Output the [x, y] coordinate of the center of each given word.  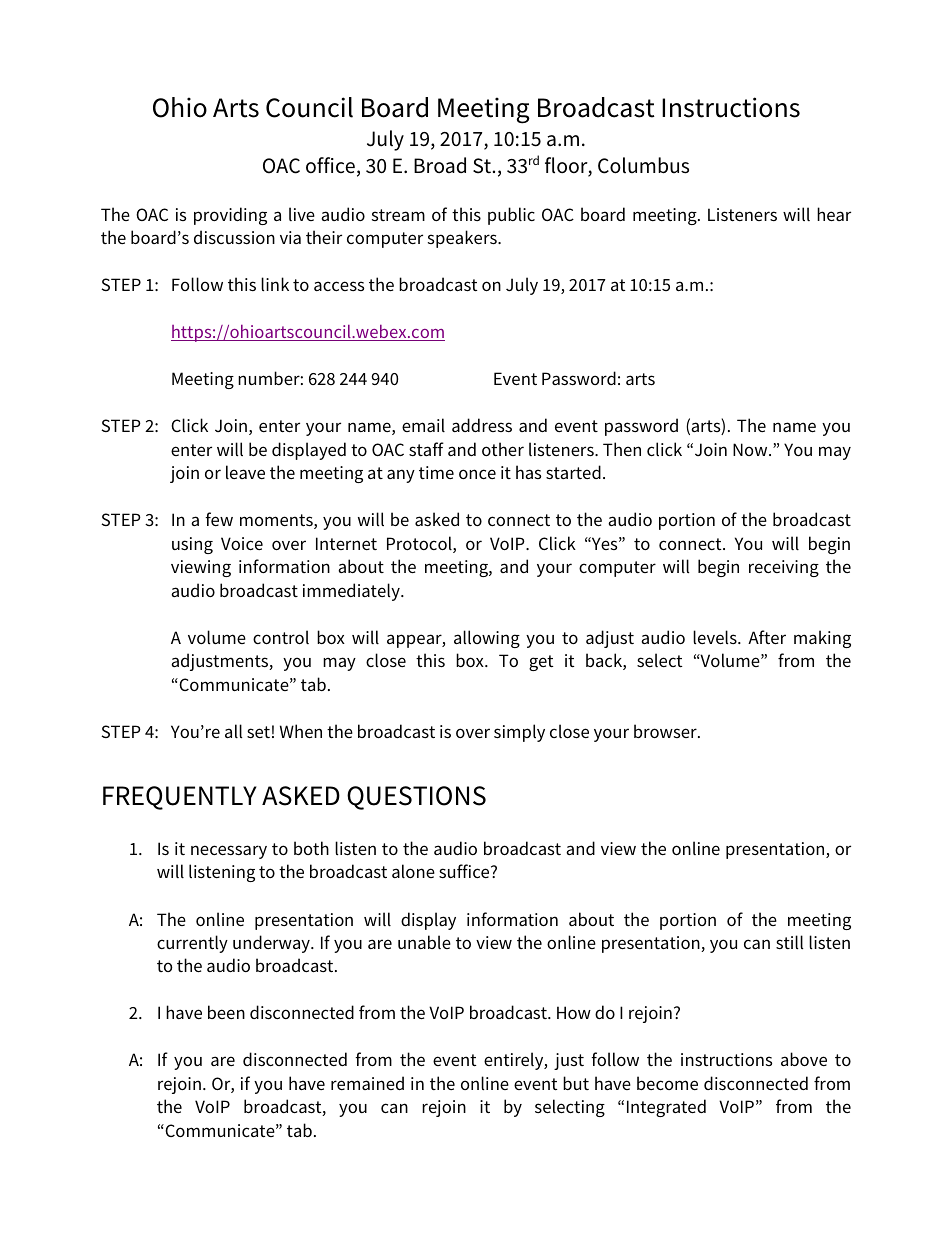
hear [834, 214]
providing [230, 216]
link [275, 284]
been [226, 1012]
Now [751, 449]
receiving [784, 568]
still [789, 942]
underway [272, 944]
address [482, 425]
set [258, 732]
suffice [465, 871]
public [511, 216]
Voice [242, 543]
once [477, 474]
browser [666, 731]
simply [519, 733]
